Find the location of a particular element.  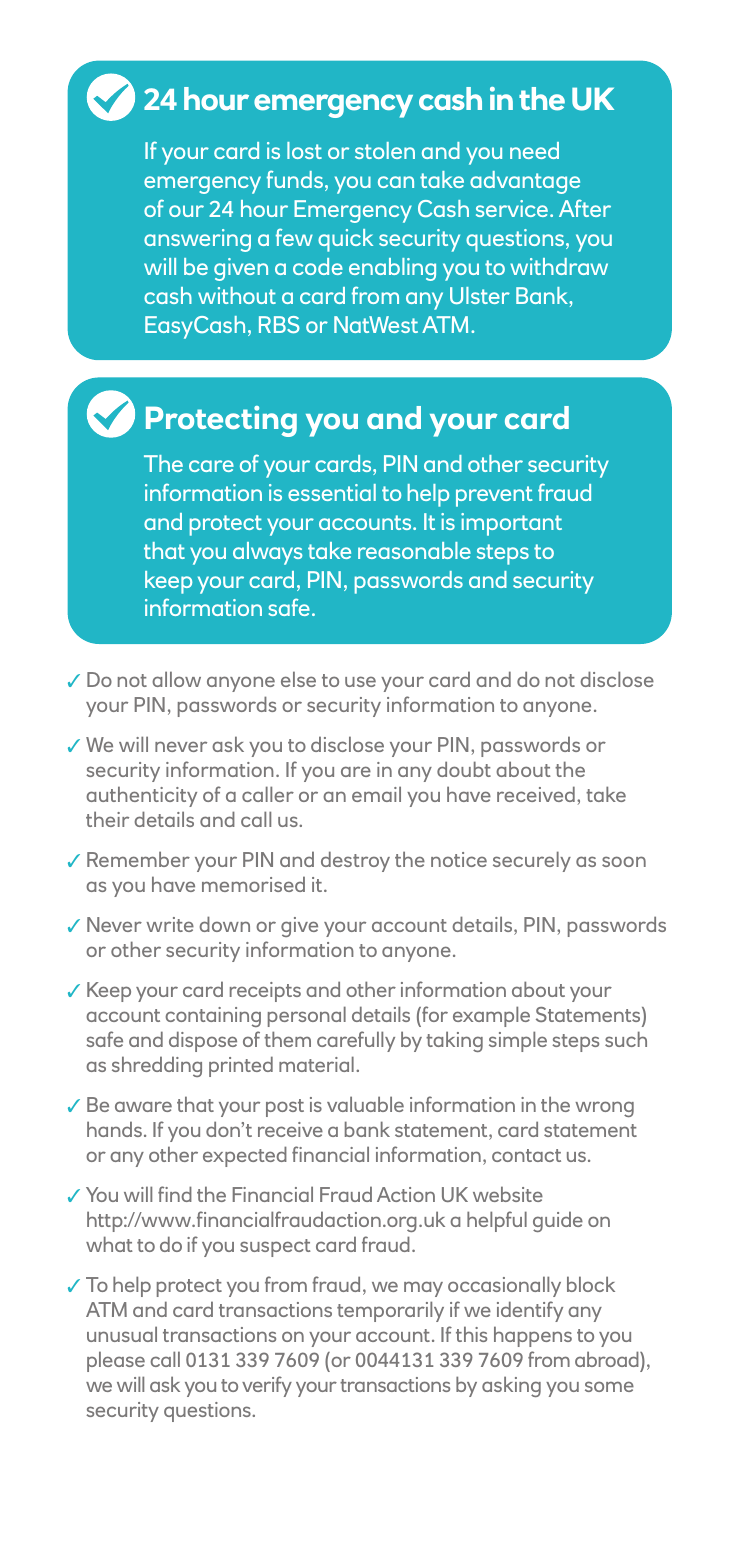

always is located at coordinates (267, 553).
